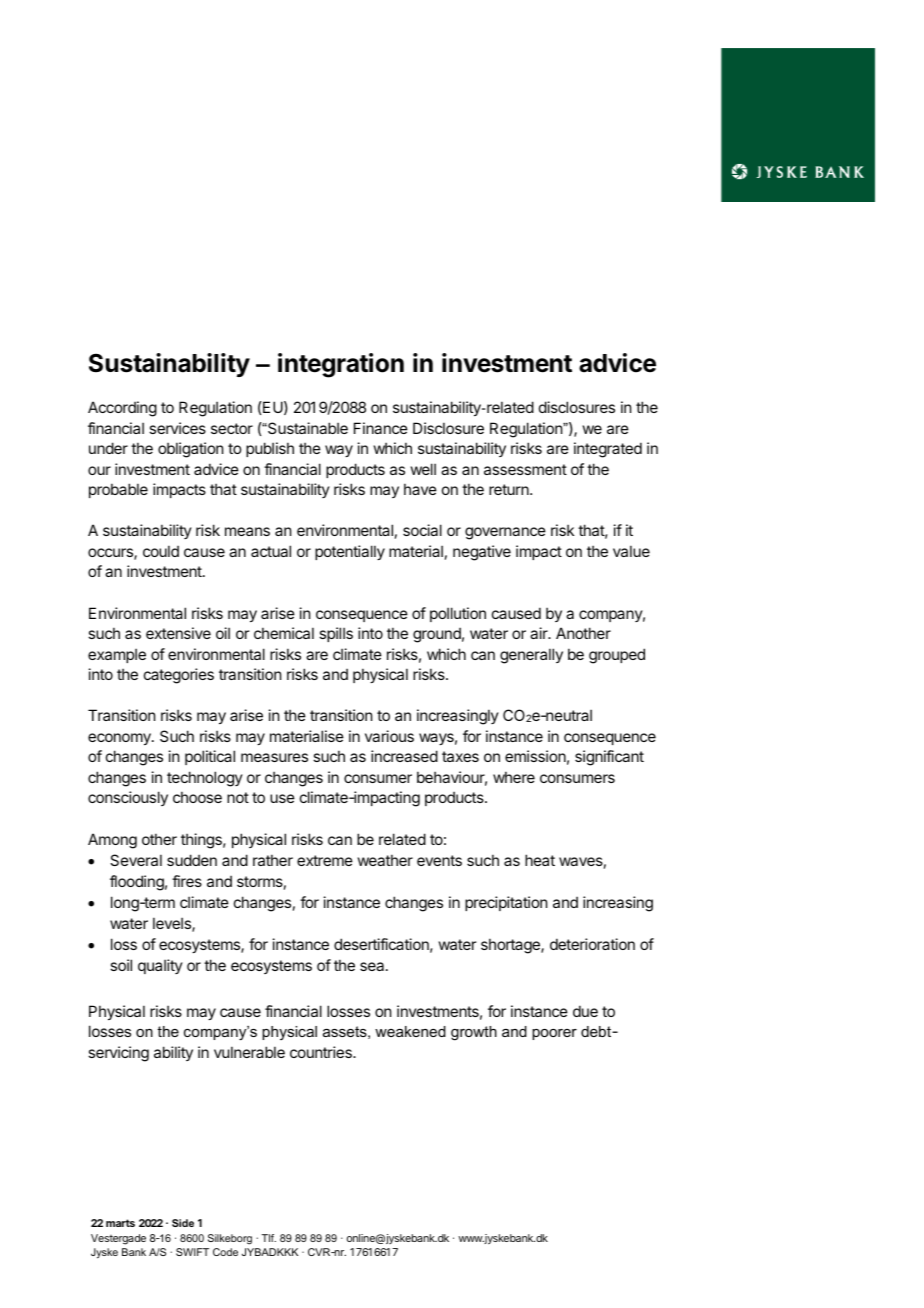 The width and height of the document is (924, 1308). I want to click on spills, so click(336, 634).
